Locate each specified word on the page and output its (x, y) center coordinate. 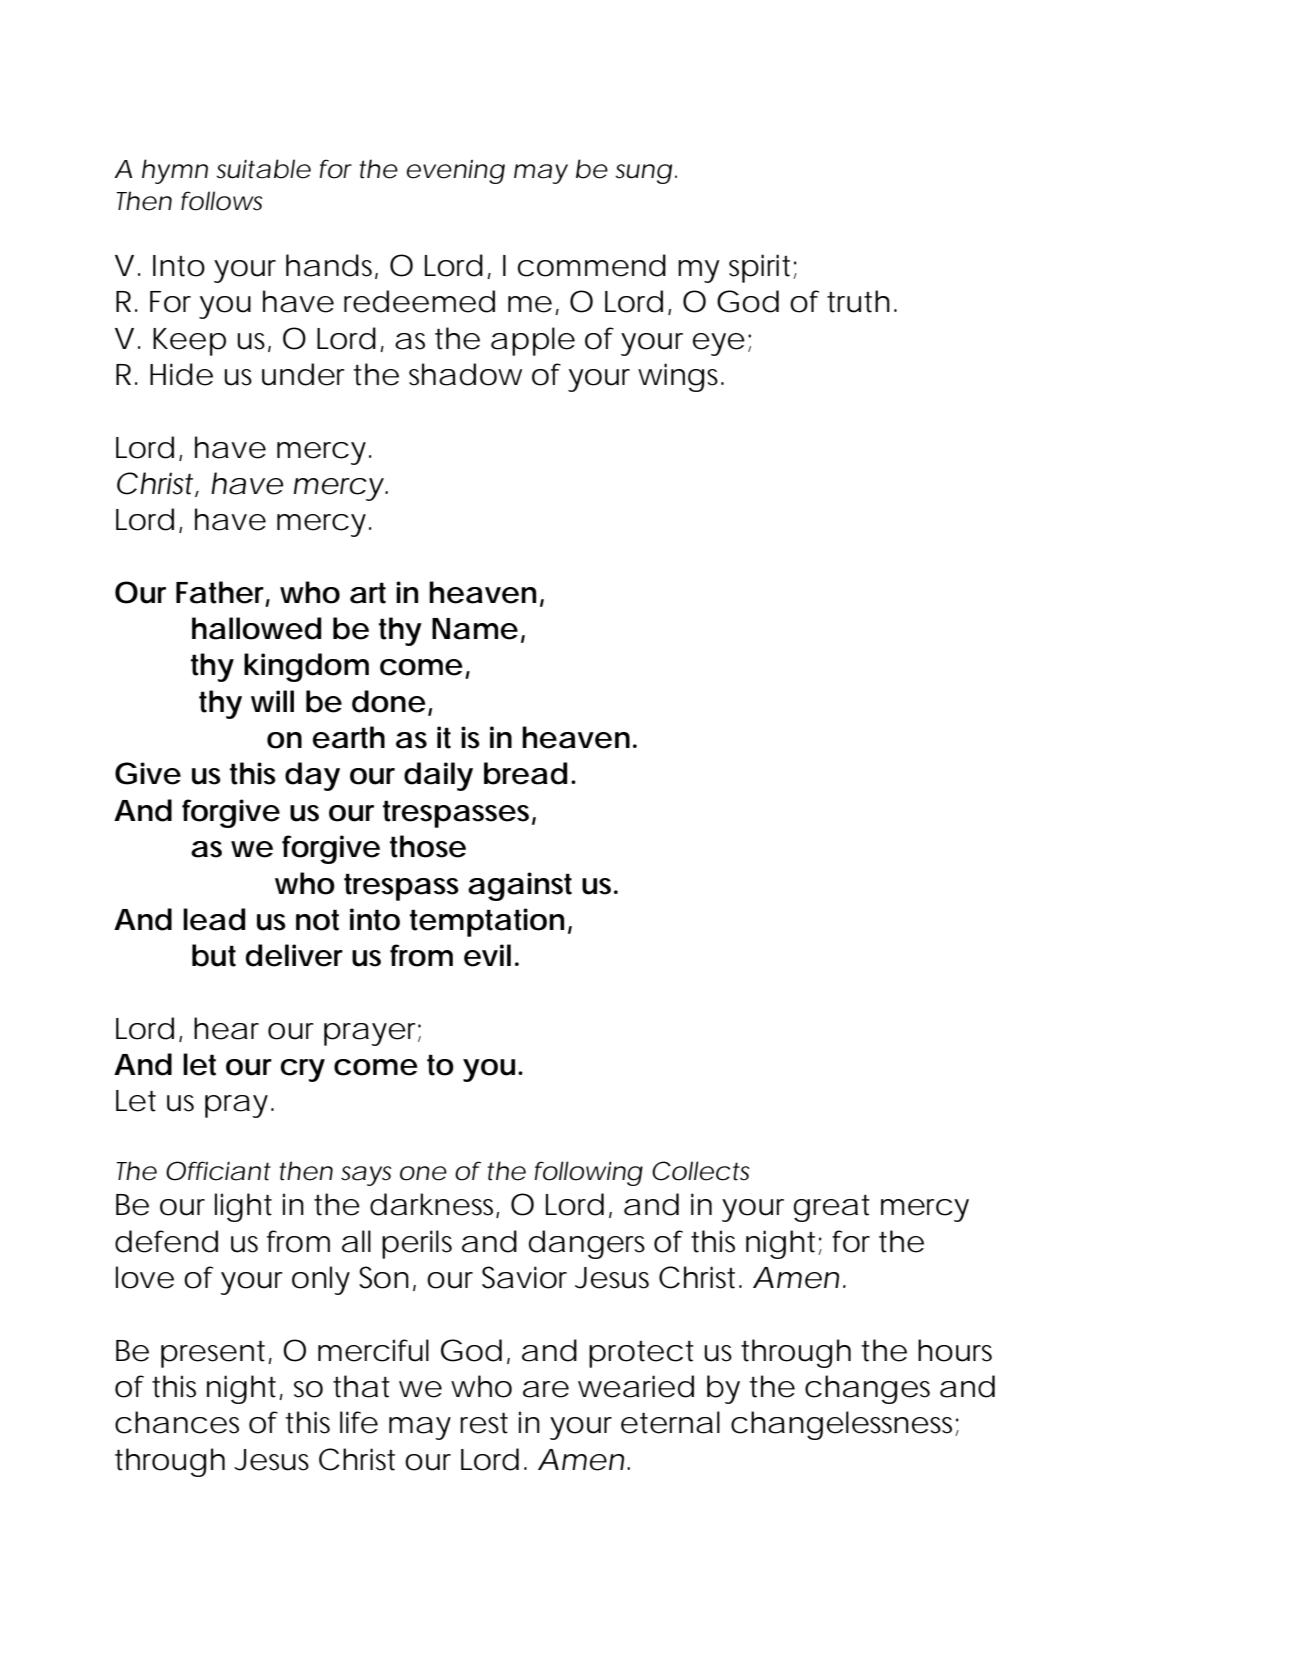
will (272, 701)
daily (438, 776)
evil (487, 955)
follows (222, 201)
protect (641, 1354)
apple (533, 341)
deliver (294, 955)
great (831, 1208)
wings (681, 377)
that (361, 1386)
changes (867, 1389)
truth (858, 301)
